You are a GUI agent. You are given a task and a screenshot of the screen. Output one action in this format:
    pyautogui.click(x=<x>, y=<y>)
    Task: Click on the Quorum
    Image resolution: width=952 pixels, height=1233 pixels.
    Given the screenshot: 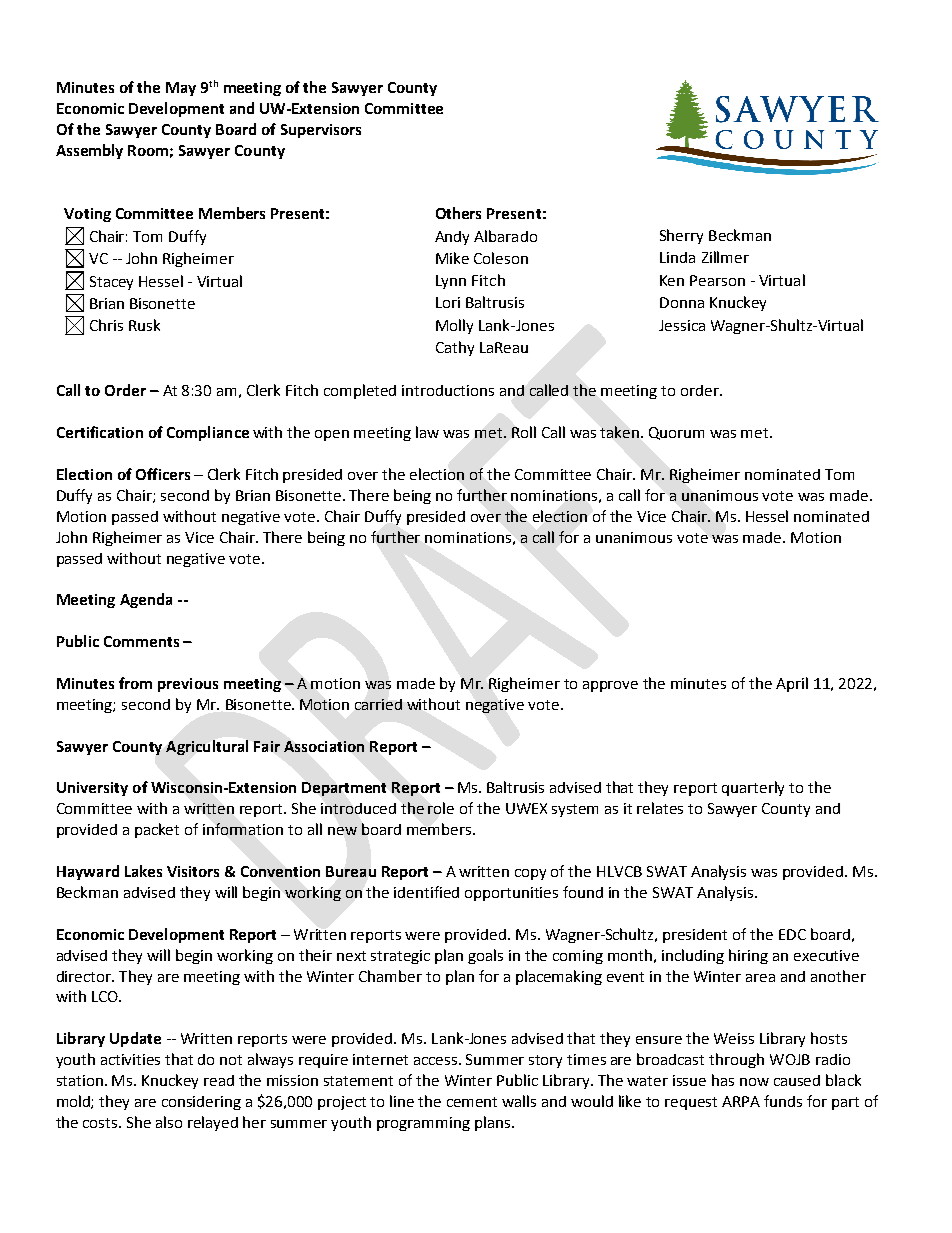 What is the action you would take?
    pyautogui.click(x=676, y=433)
